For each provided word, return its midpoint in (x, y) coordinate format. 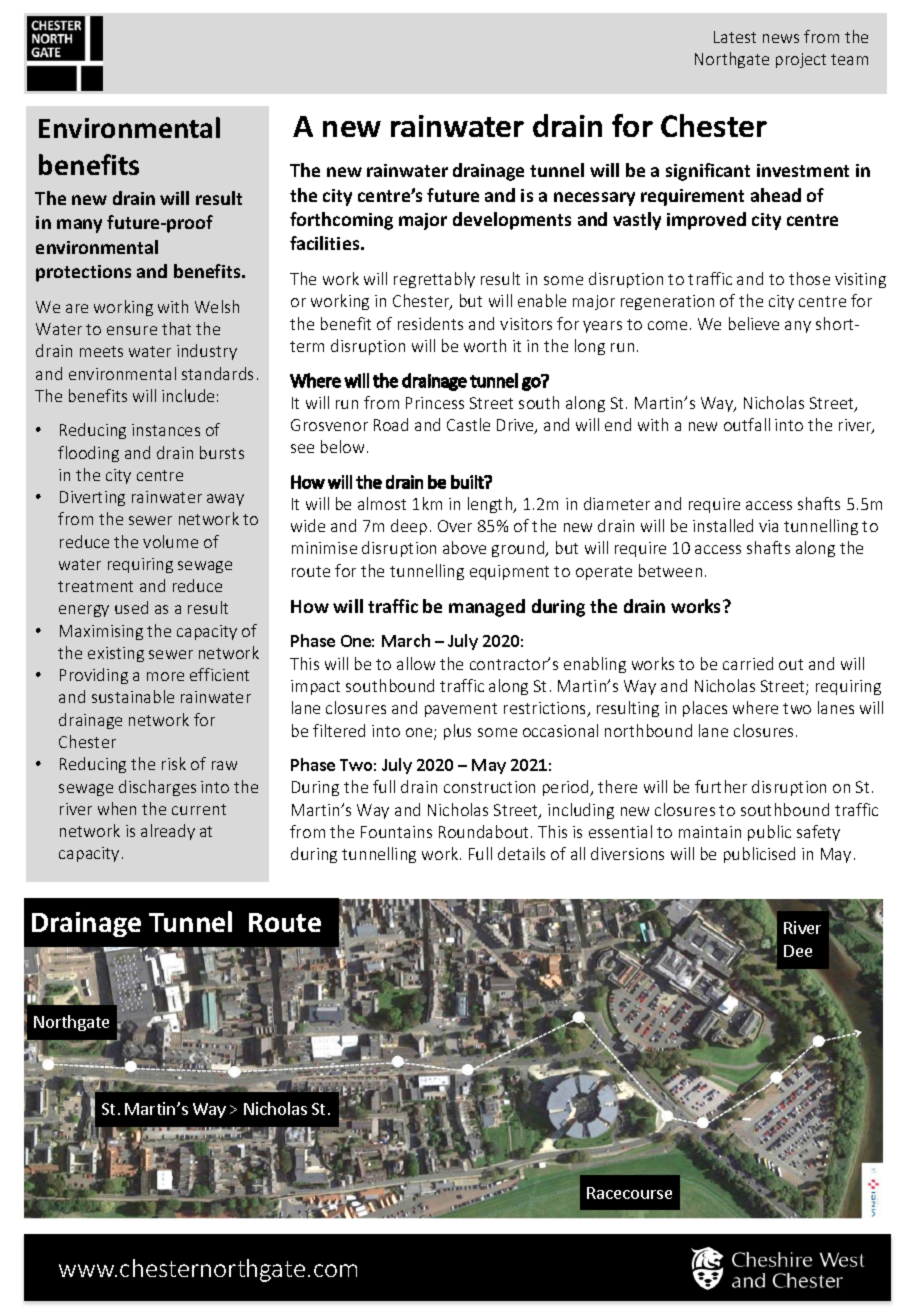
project (801, 60)
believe (754, 323)
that (176, 328)
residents (430, 323)
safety (818, 833)
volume (170, 541)
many (79, 226)
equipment (509, 572)
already (168, 832)
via (768, 526)
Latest (735, 37)
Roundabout (485, 831)
